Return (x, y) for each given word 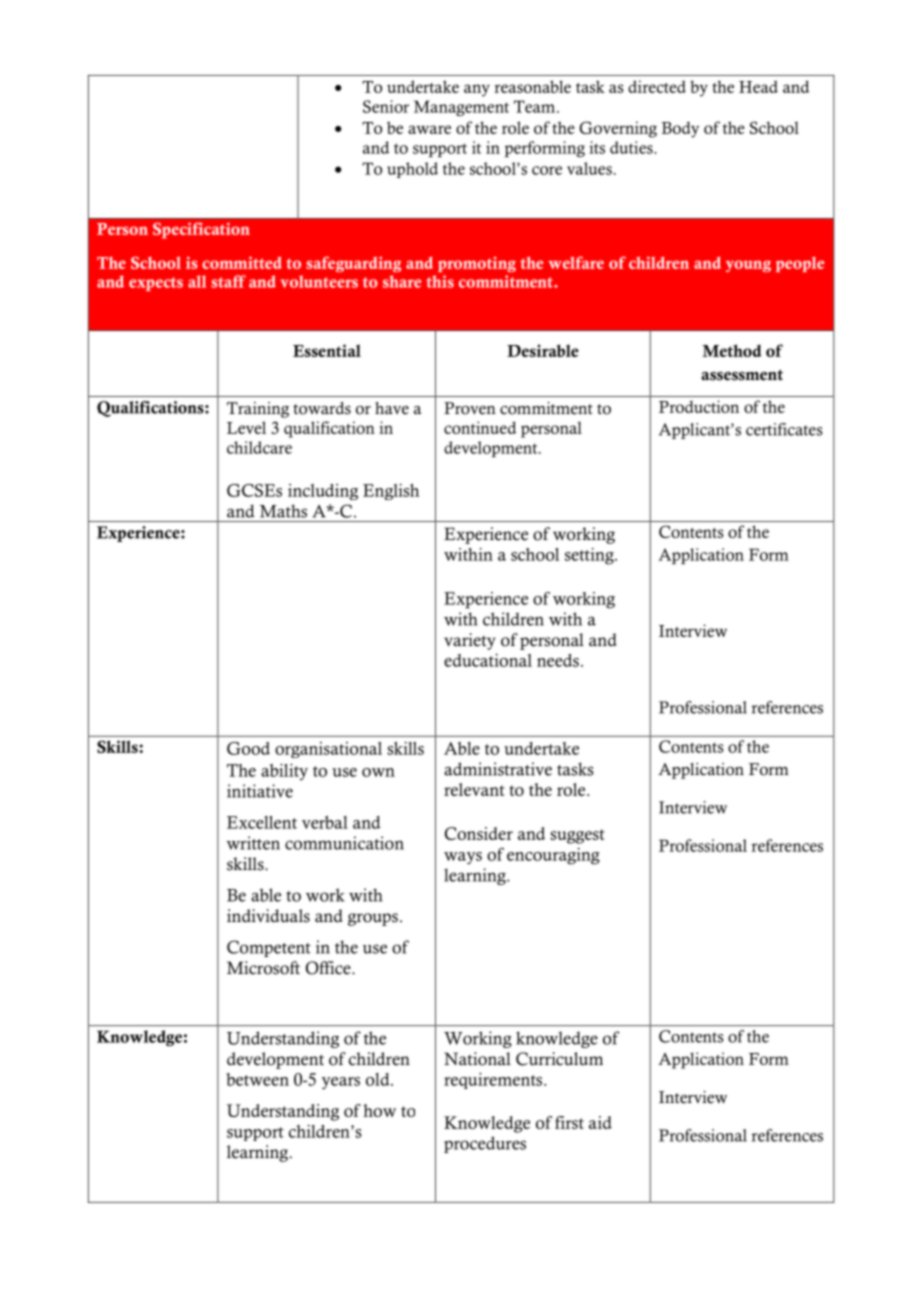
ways (463, 858)
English (391, 492)
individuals (268, 916)
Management (461, 108)
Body (680, 130)
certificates (784, 429)
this (440, 281)
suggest (577, 836)
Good (248, 748)
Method (732, 350)
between (257, 1079)
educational (488, 660)
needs (558, 660)
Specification (201, 230)
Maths (283, 511)
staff (228, 281)
